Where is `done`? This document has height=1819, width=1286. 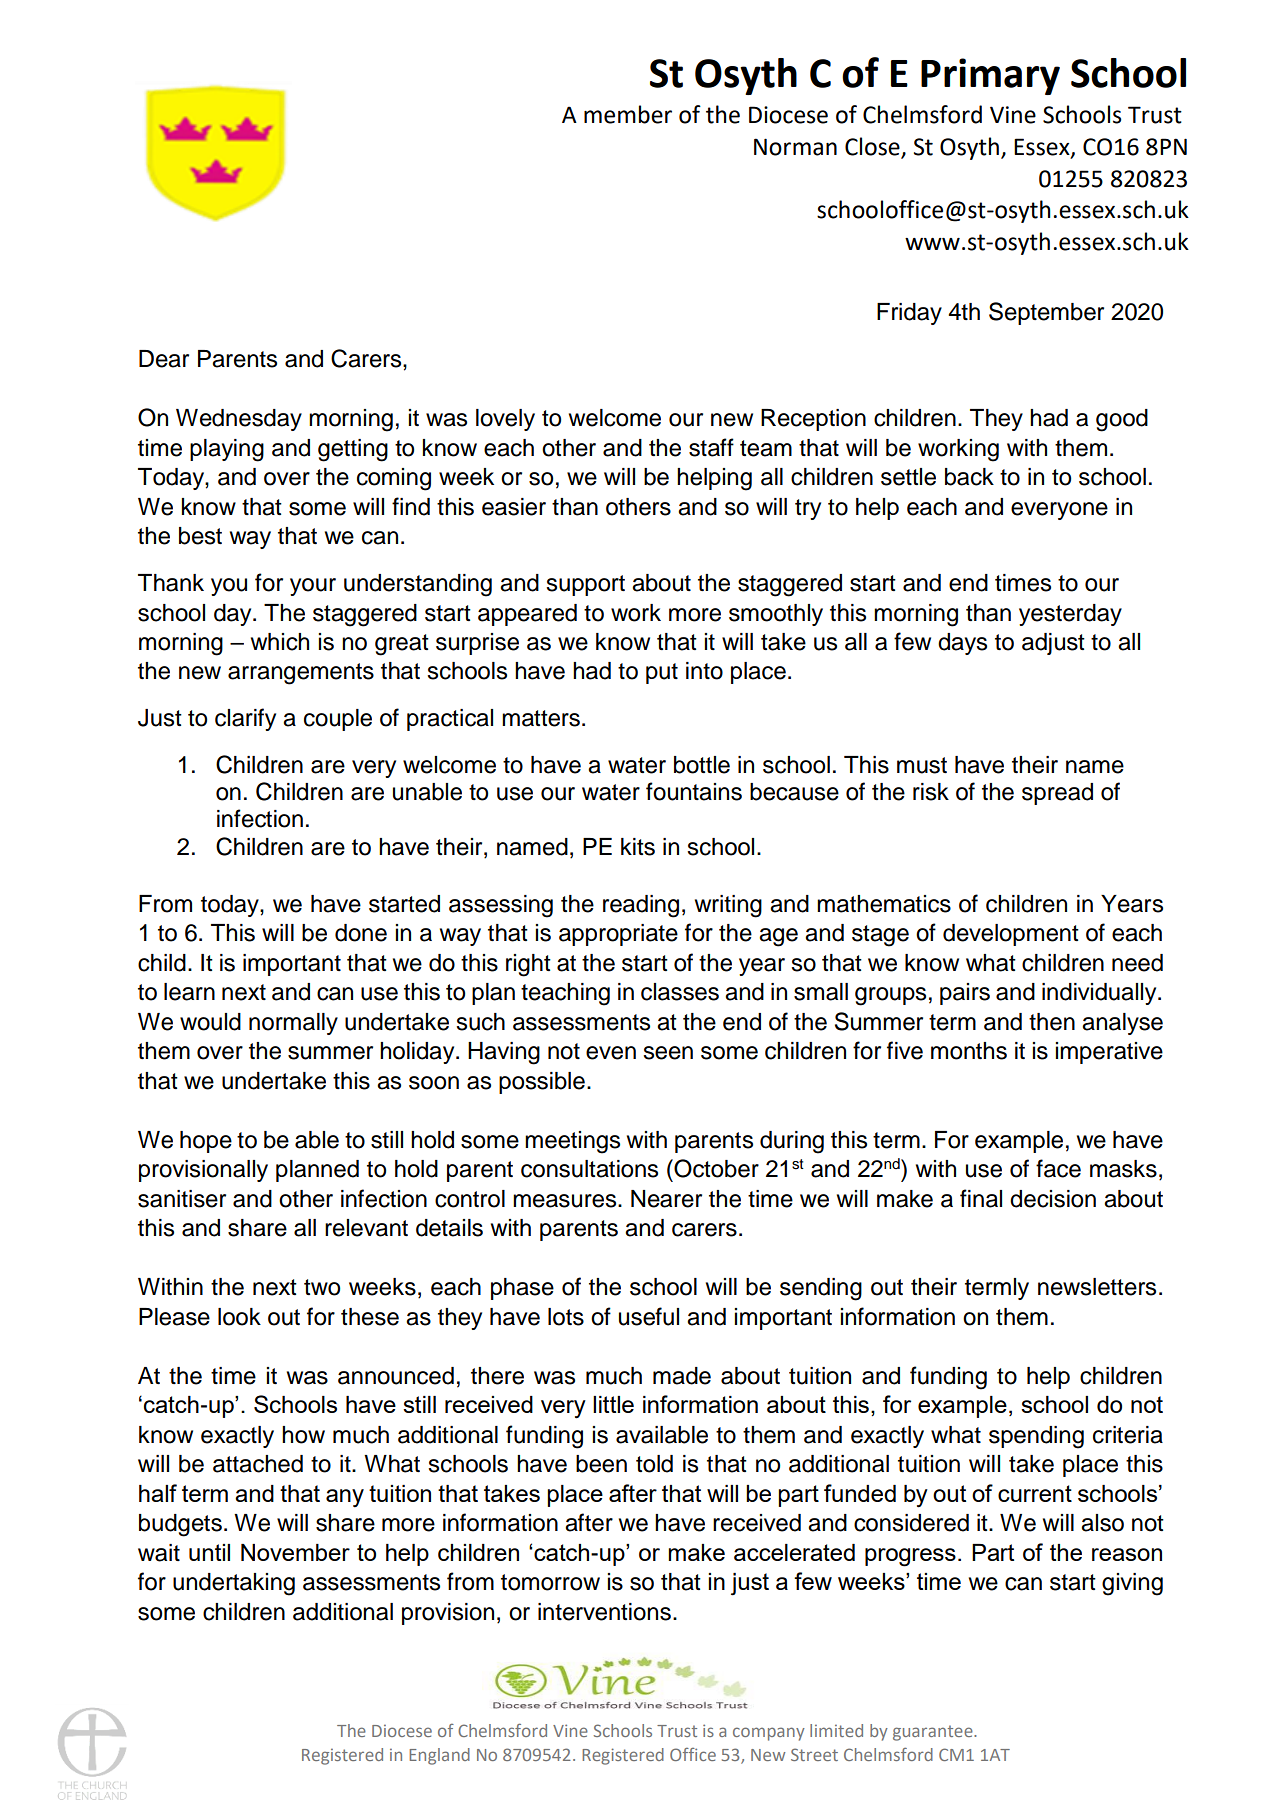
done is located at coordinates (361, 933).
